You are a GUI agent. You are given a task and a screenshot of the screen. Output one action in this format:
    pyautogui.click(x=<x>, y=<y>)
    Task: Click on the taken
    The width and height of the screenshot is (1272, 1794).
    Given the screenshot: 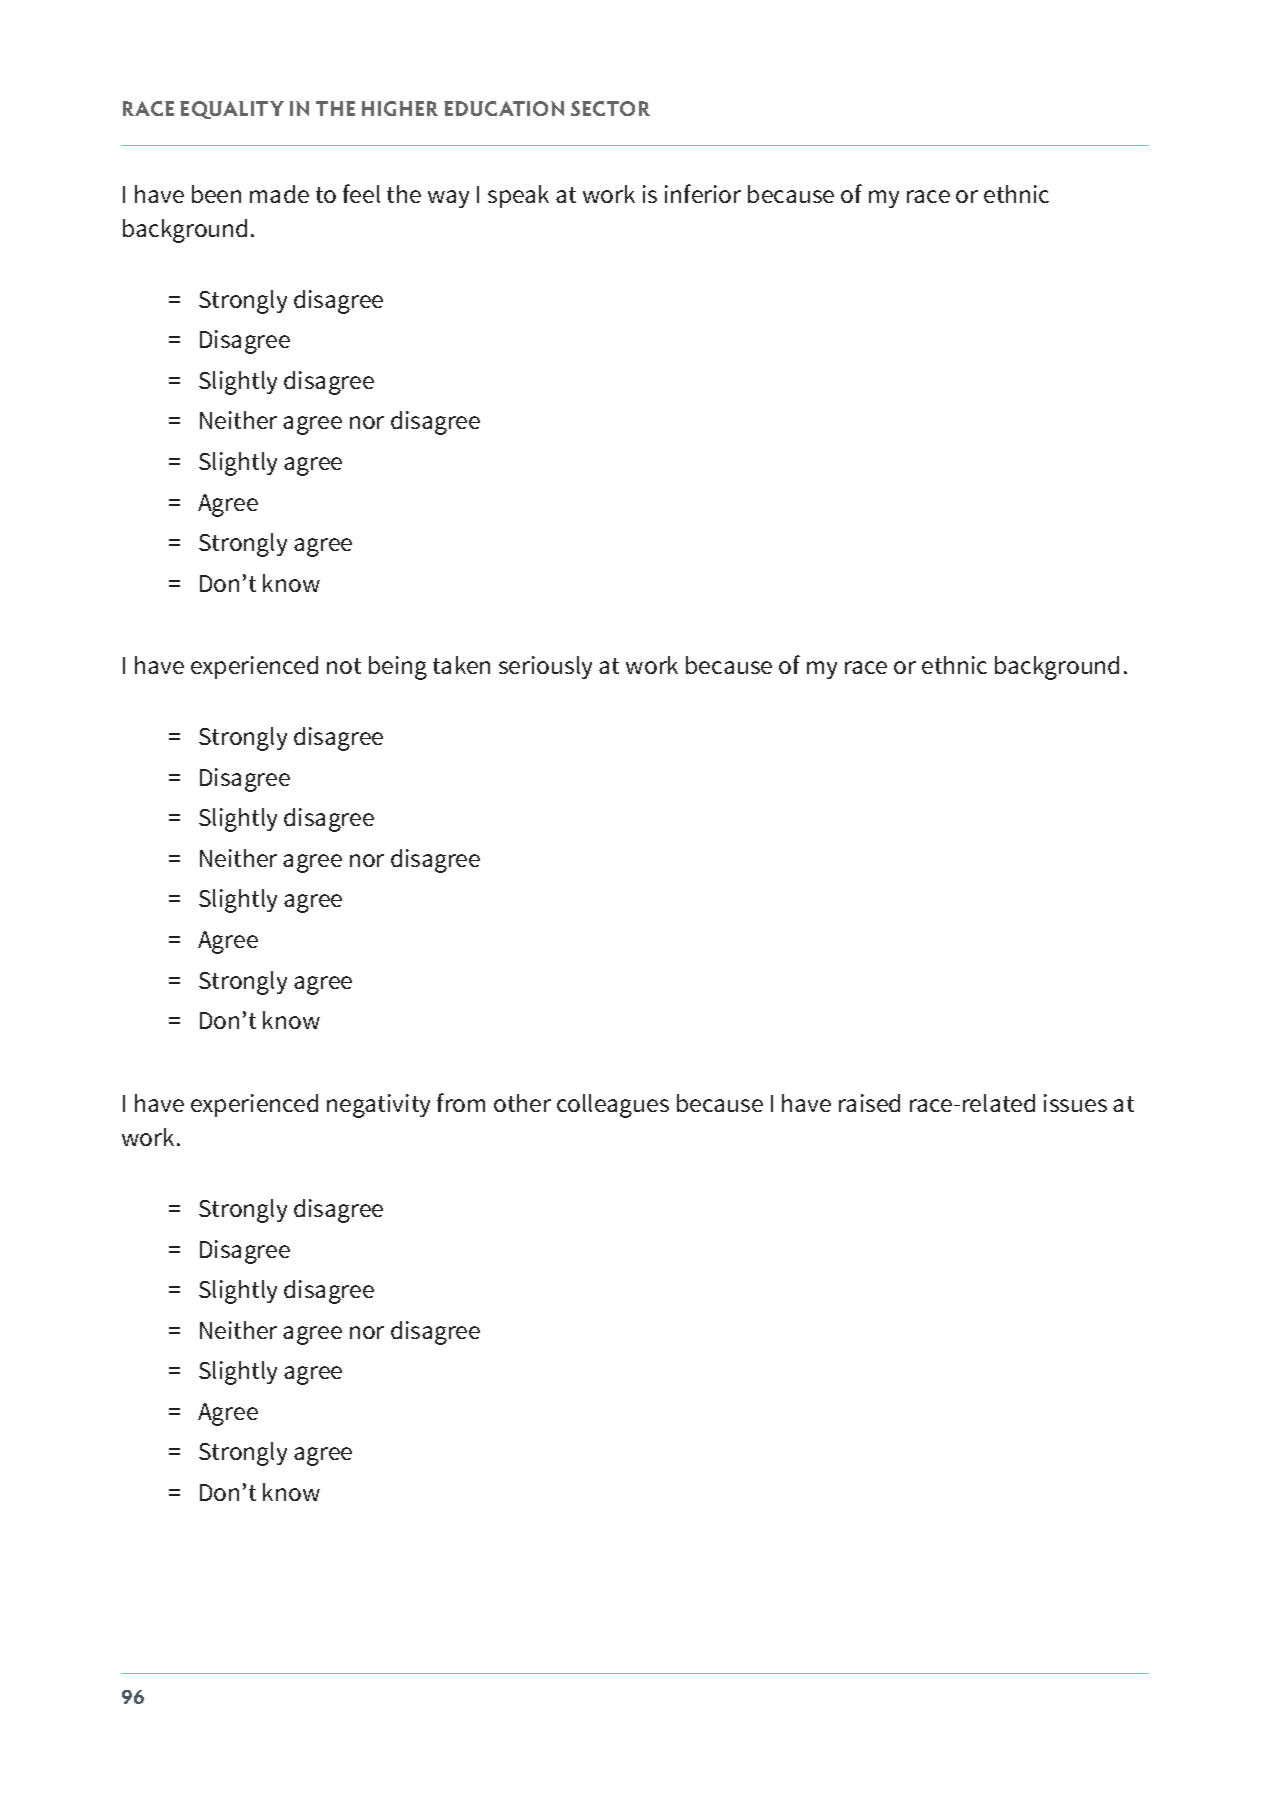 What is the action you would take?
    pyautogui.click(x=461, y=665)
